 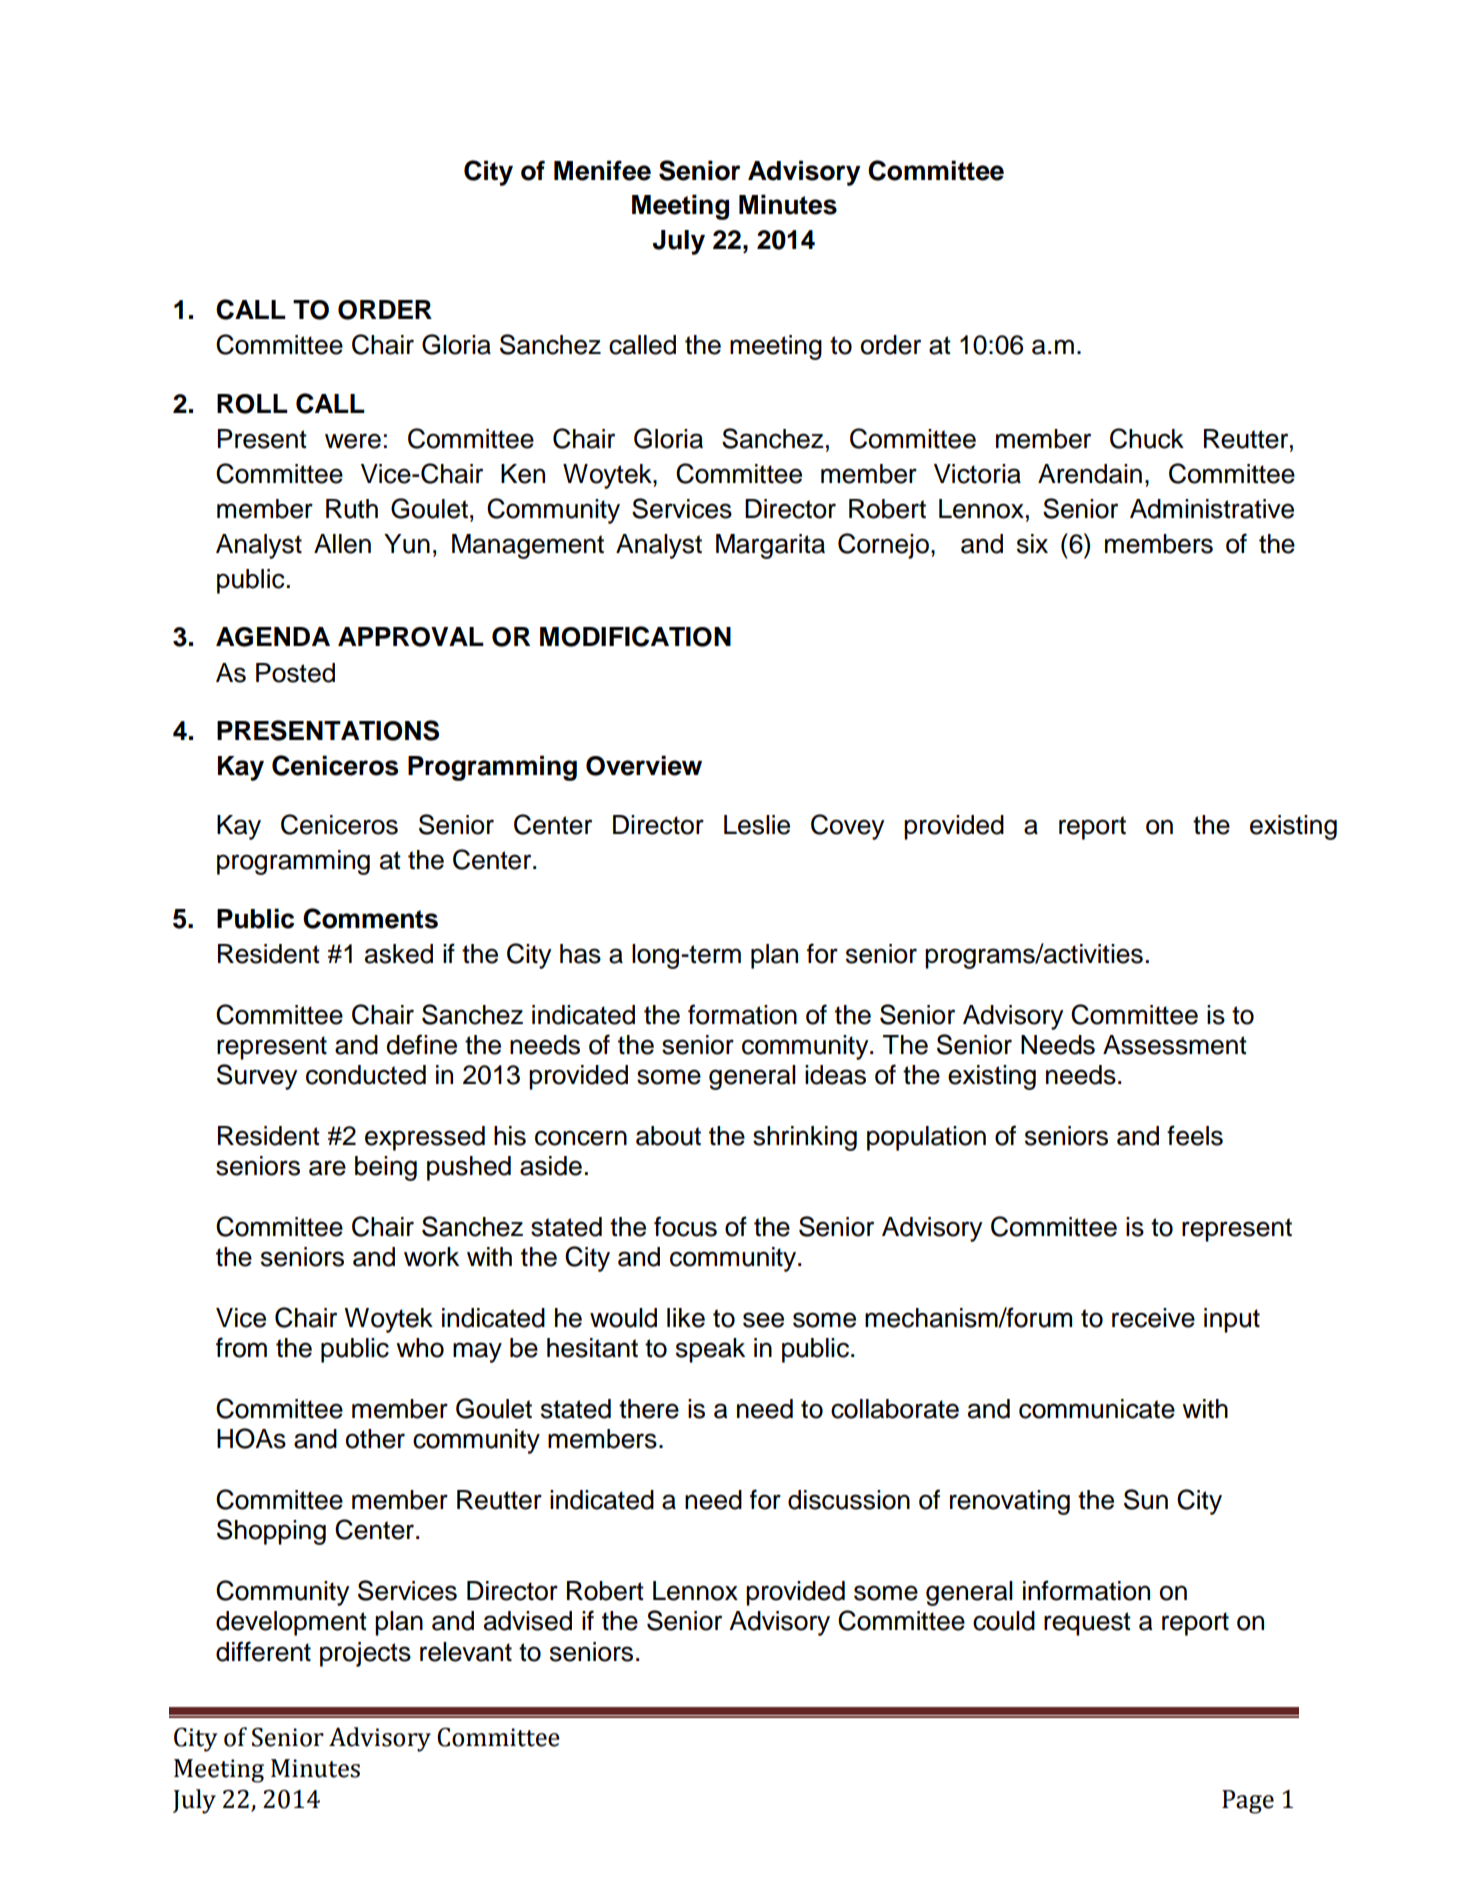 I want to click on define, so click(x=422, y=1044).
